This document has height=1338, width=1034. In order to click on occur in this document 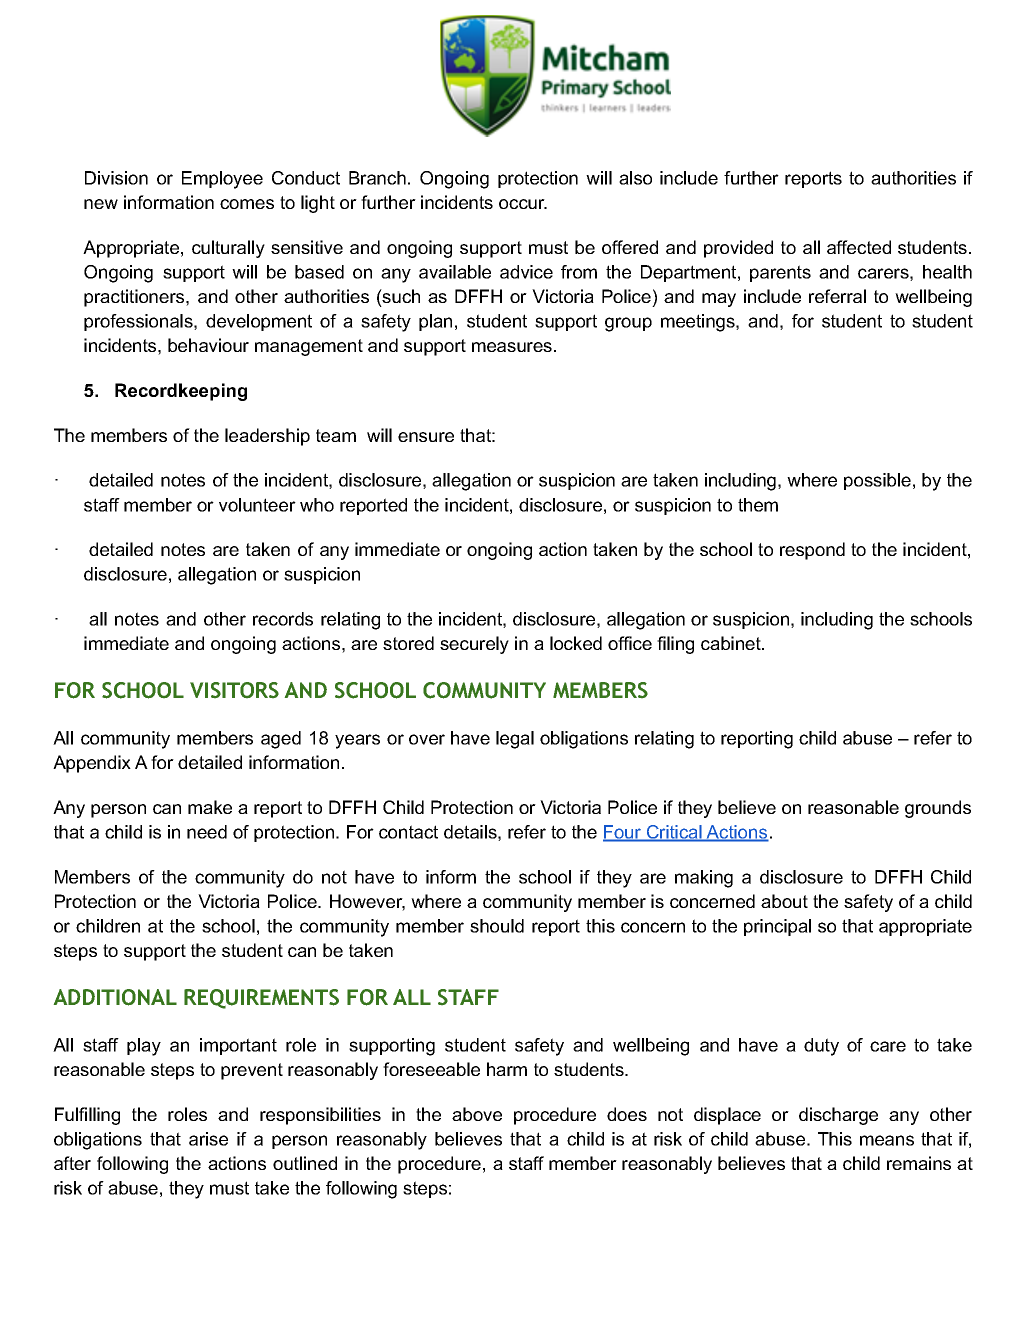, I will do `click(523, 204)`.
